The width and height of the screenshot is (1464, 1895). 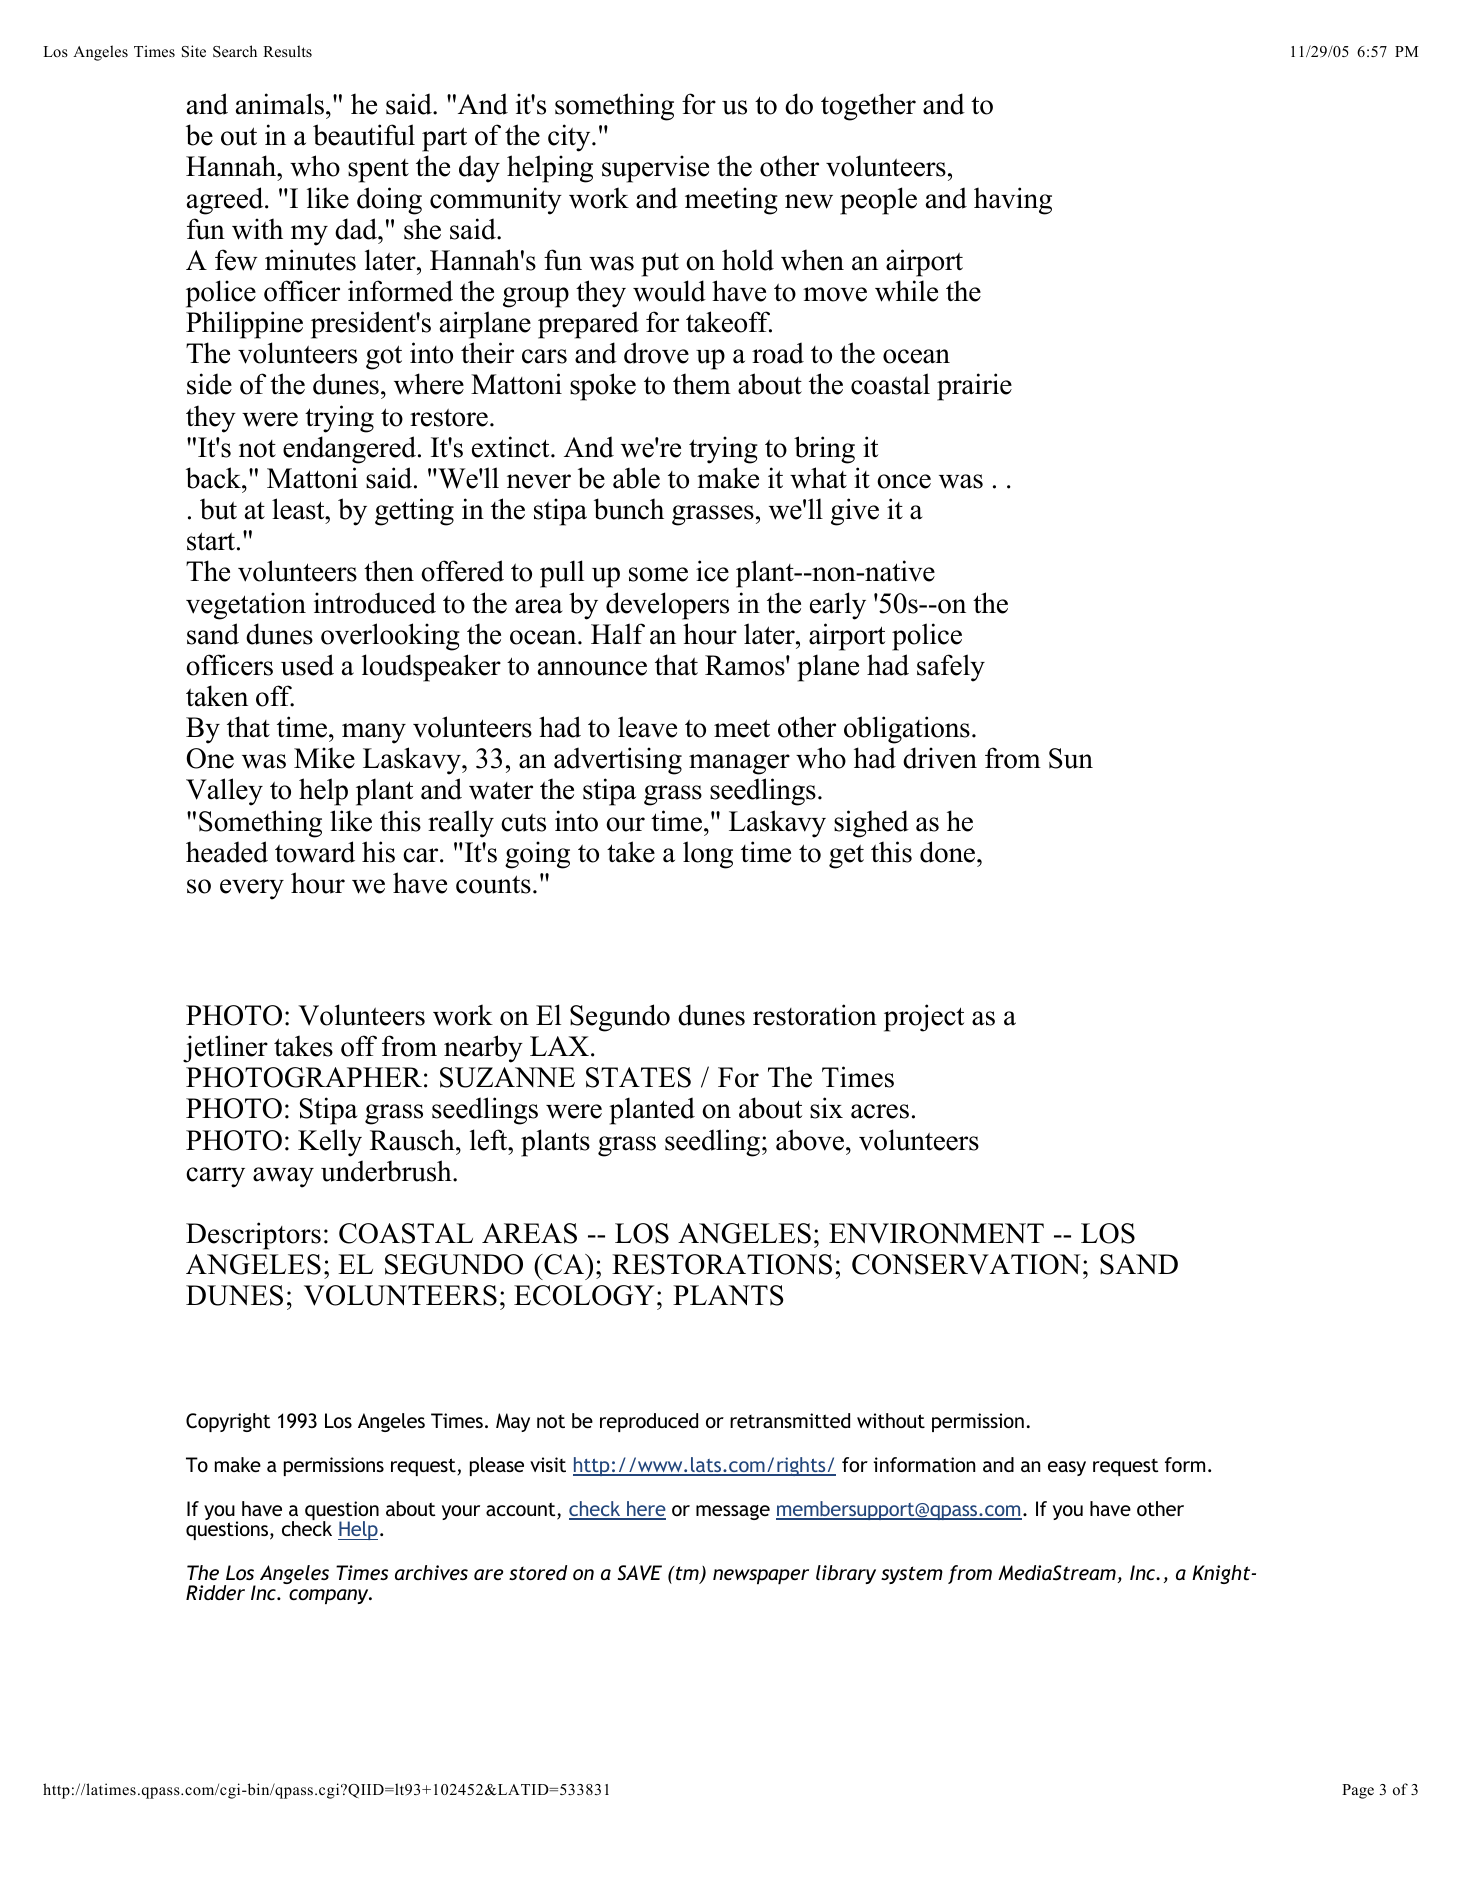 I want to click on having, so click(x=1013, y=201).
